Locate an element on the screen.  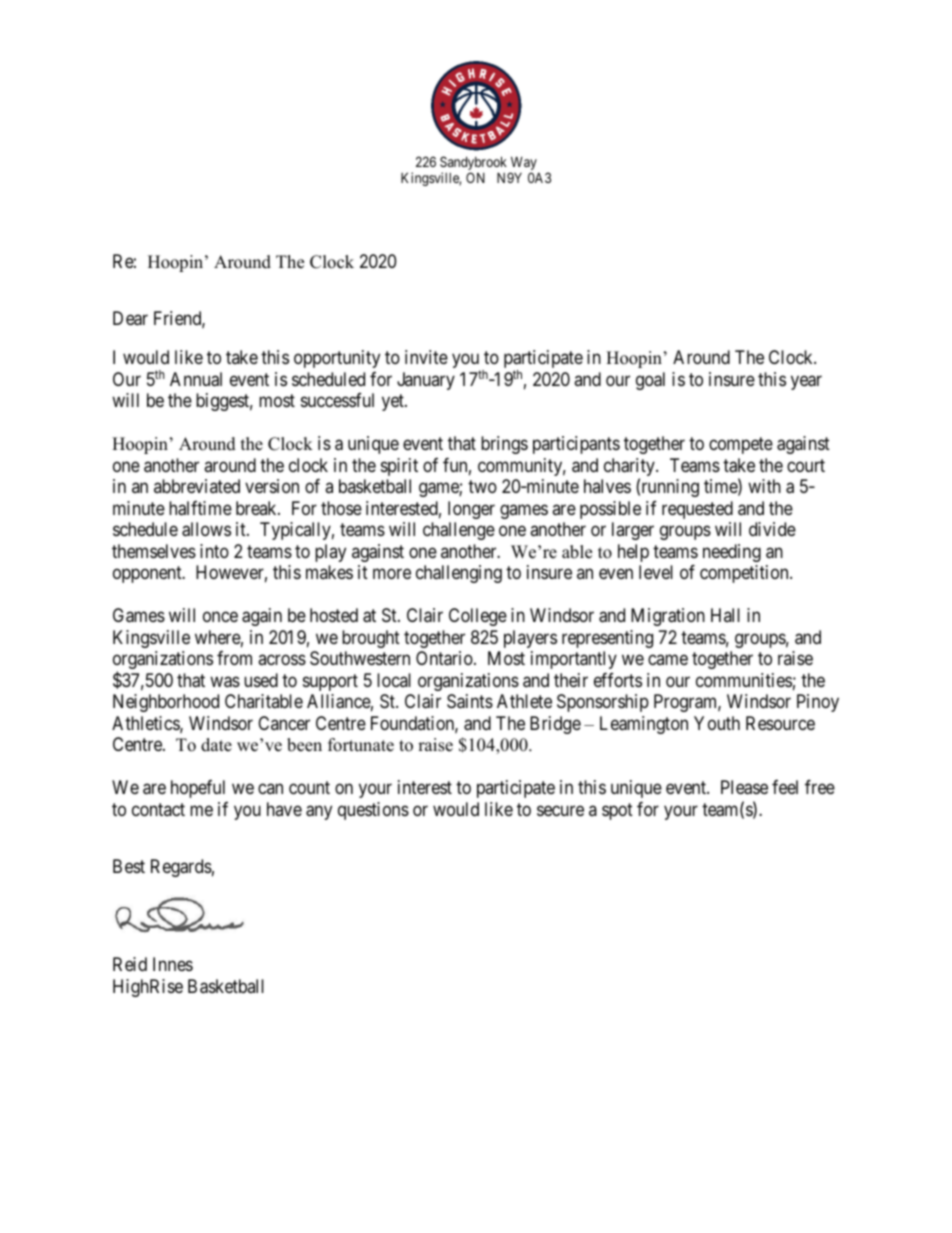
Youth is located at coordinates (717, 723).
